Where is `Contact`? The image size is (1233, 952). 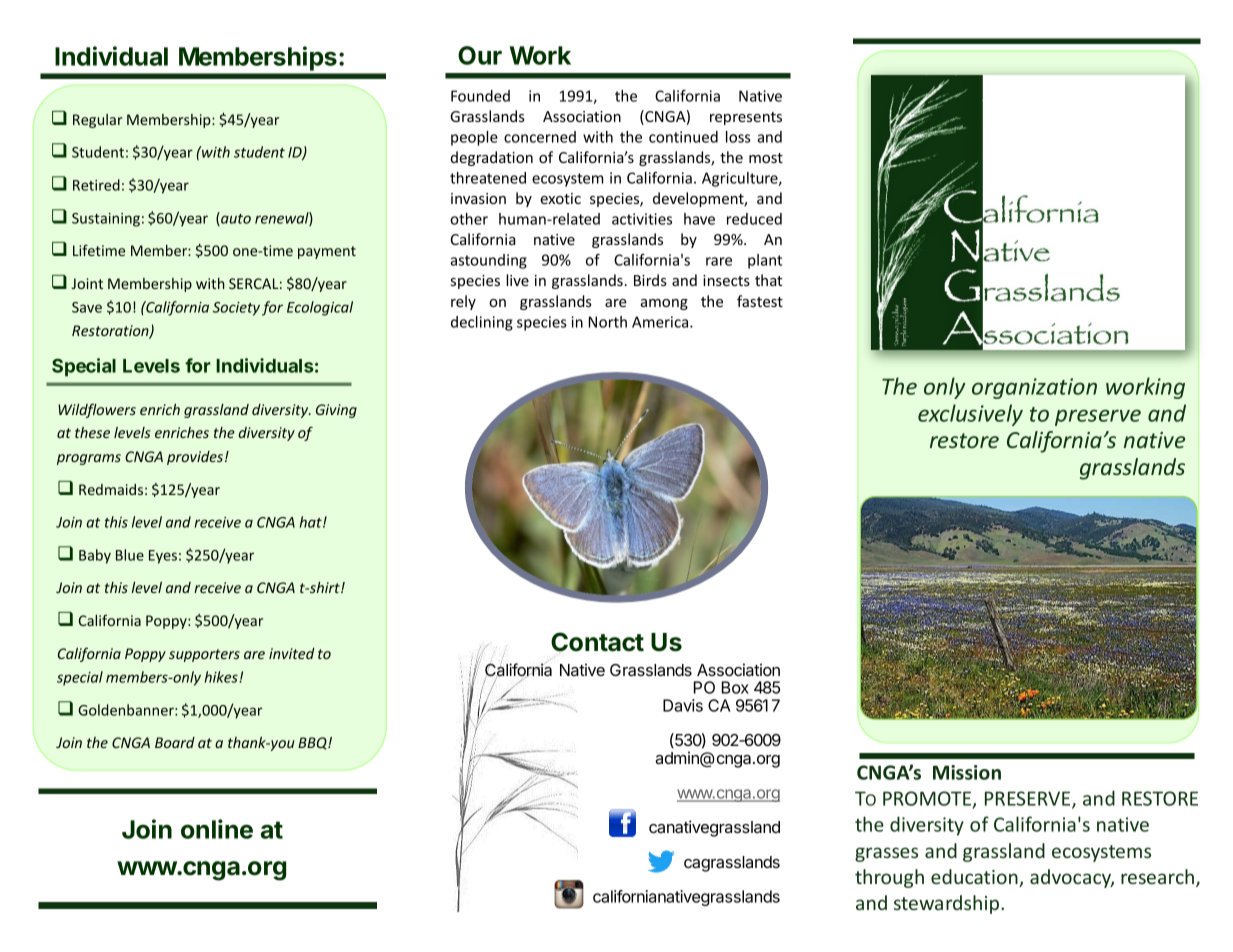 Contact is located at coordinates (597, 643).
